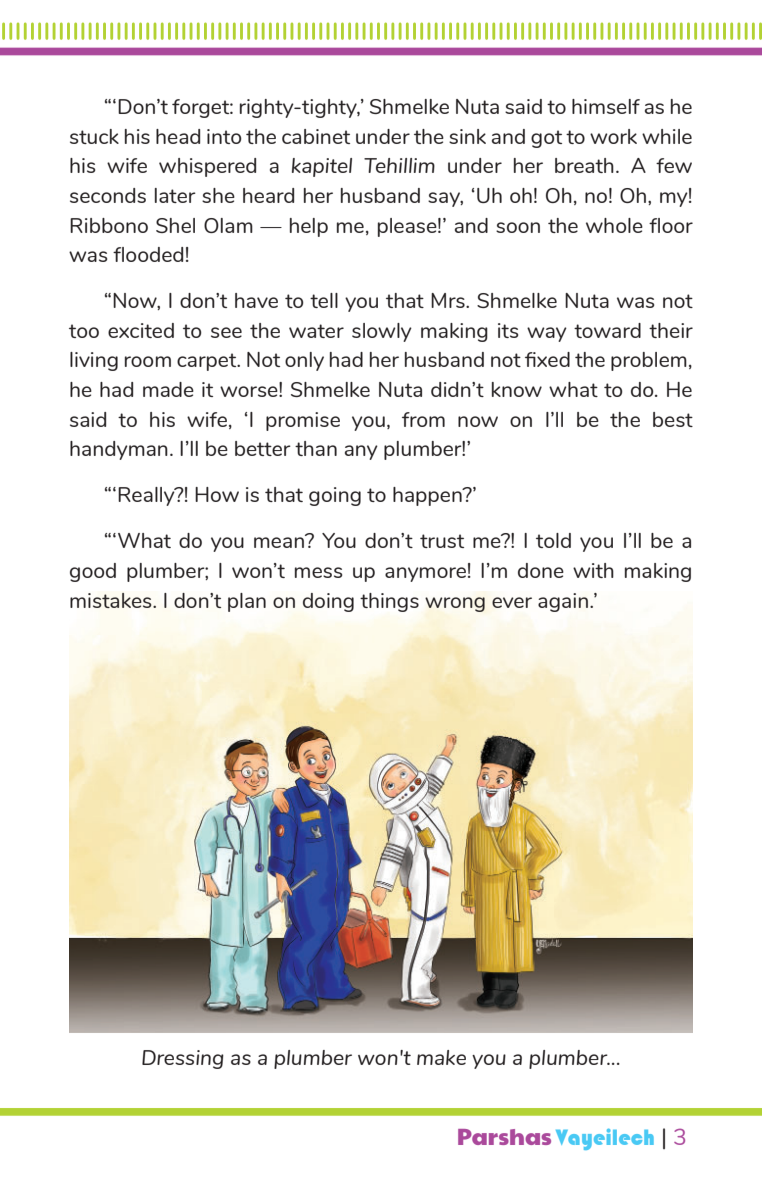  What do you see at coordinates (504, 1137) in the image?
I see `Parshas` at bounding box center [504, 1137].
